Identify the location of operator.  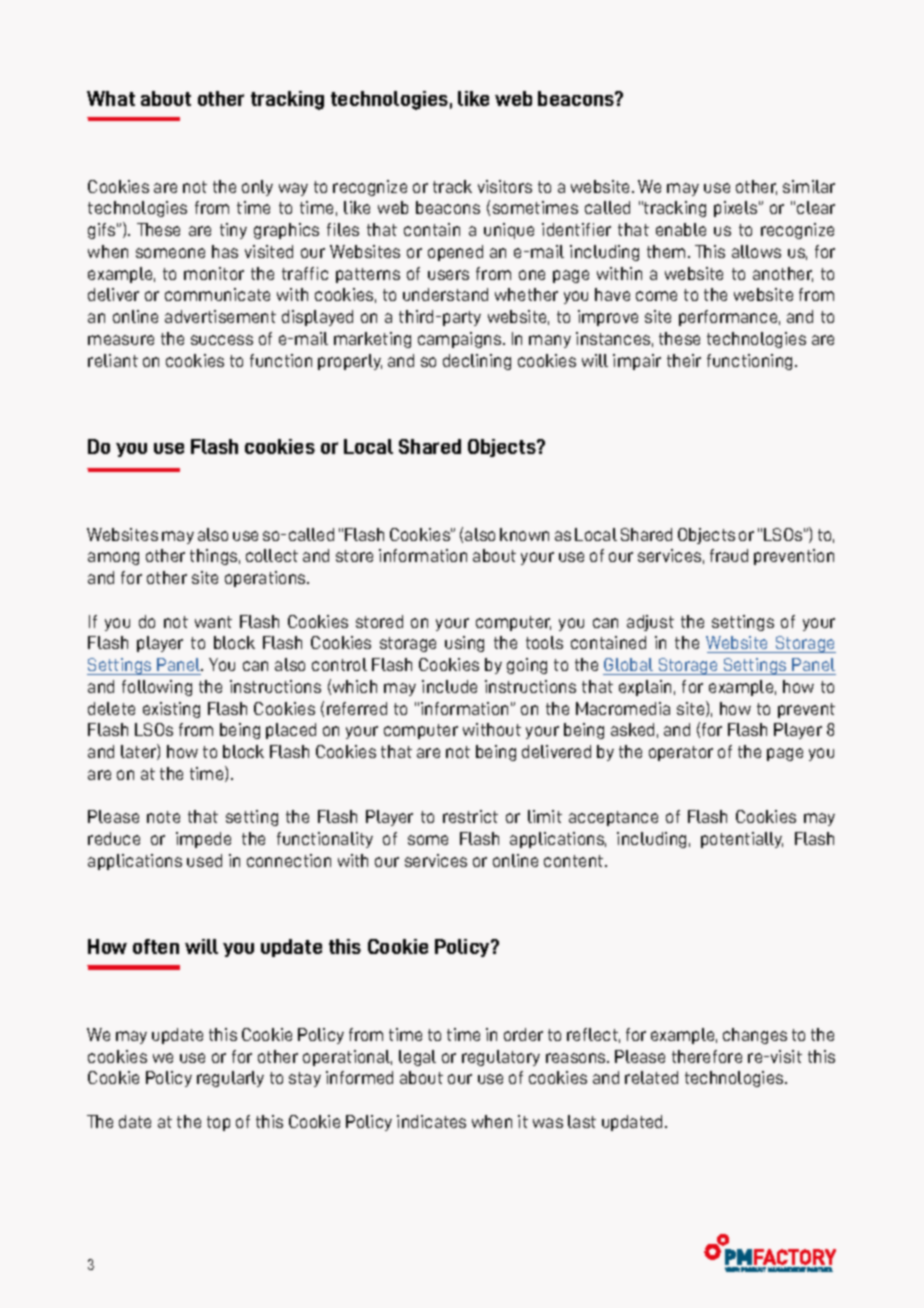
(681, 753).
